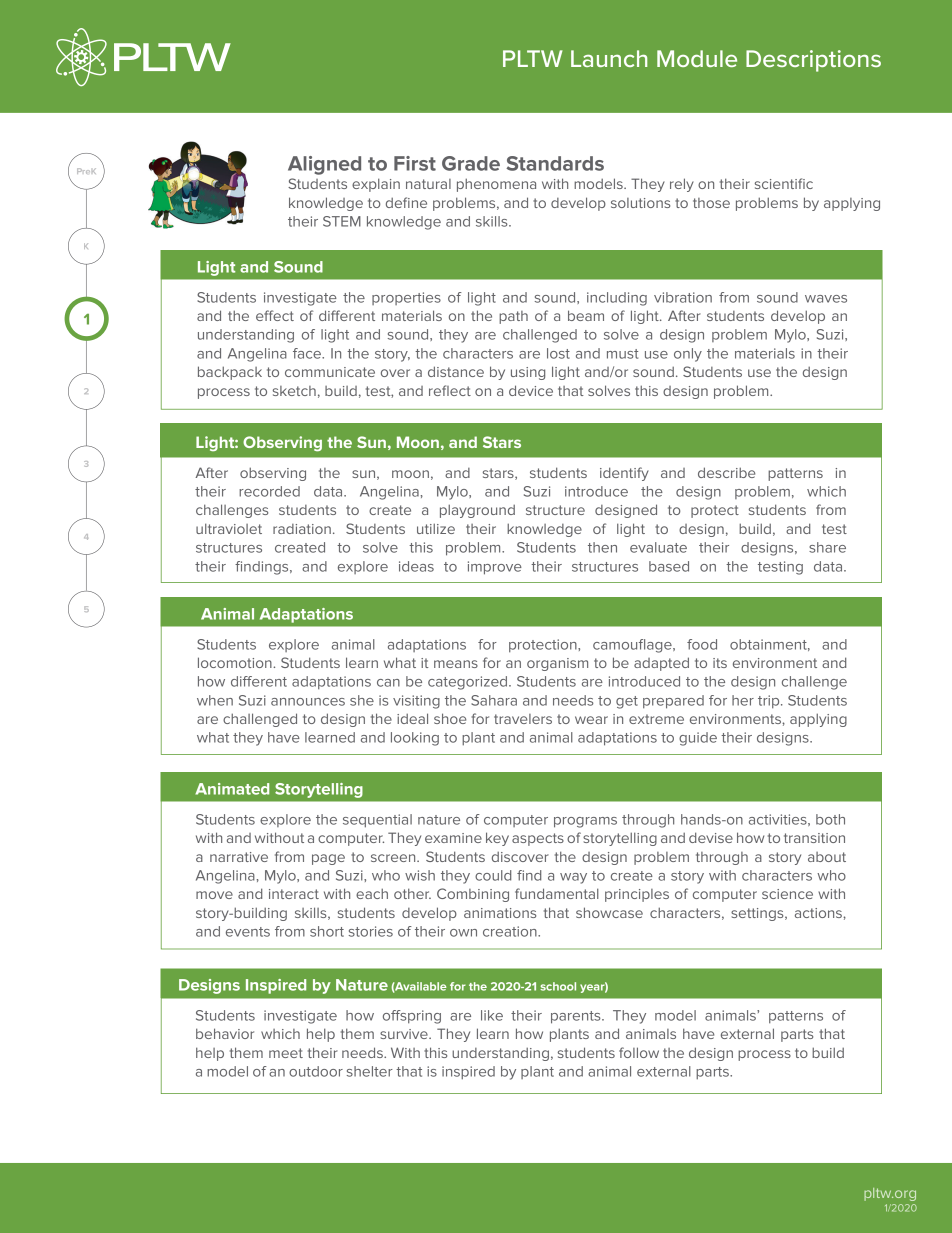 The height and width of the page is (1233, 952). I want to click on follow, so click(639, 1052).
